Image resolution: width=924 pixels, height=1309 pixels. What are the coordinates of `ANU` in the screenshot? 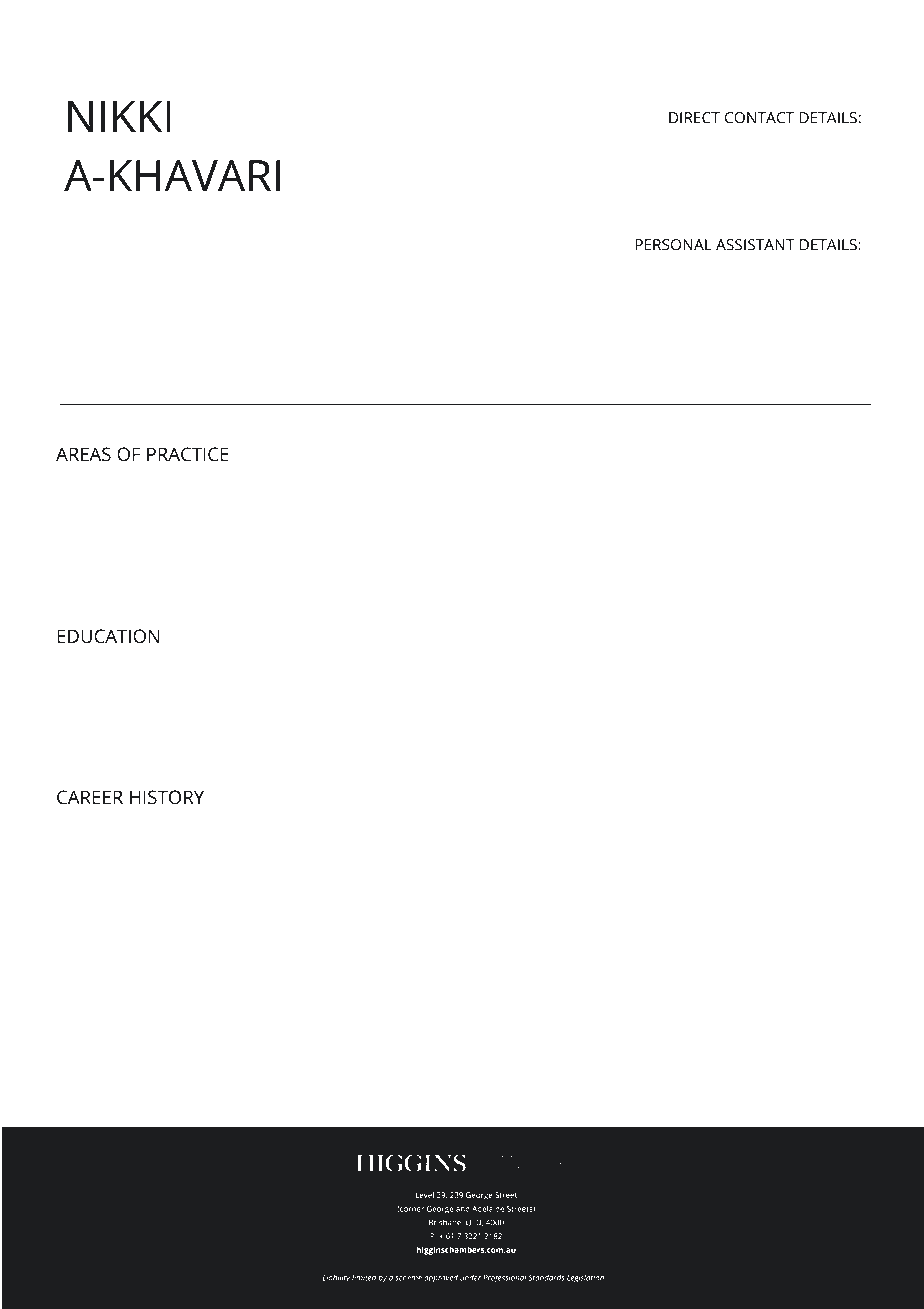 It's located at (315, 685).
